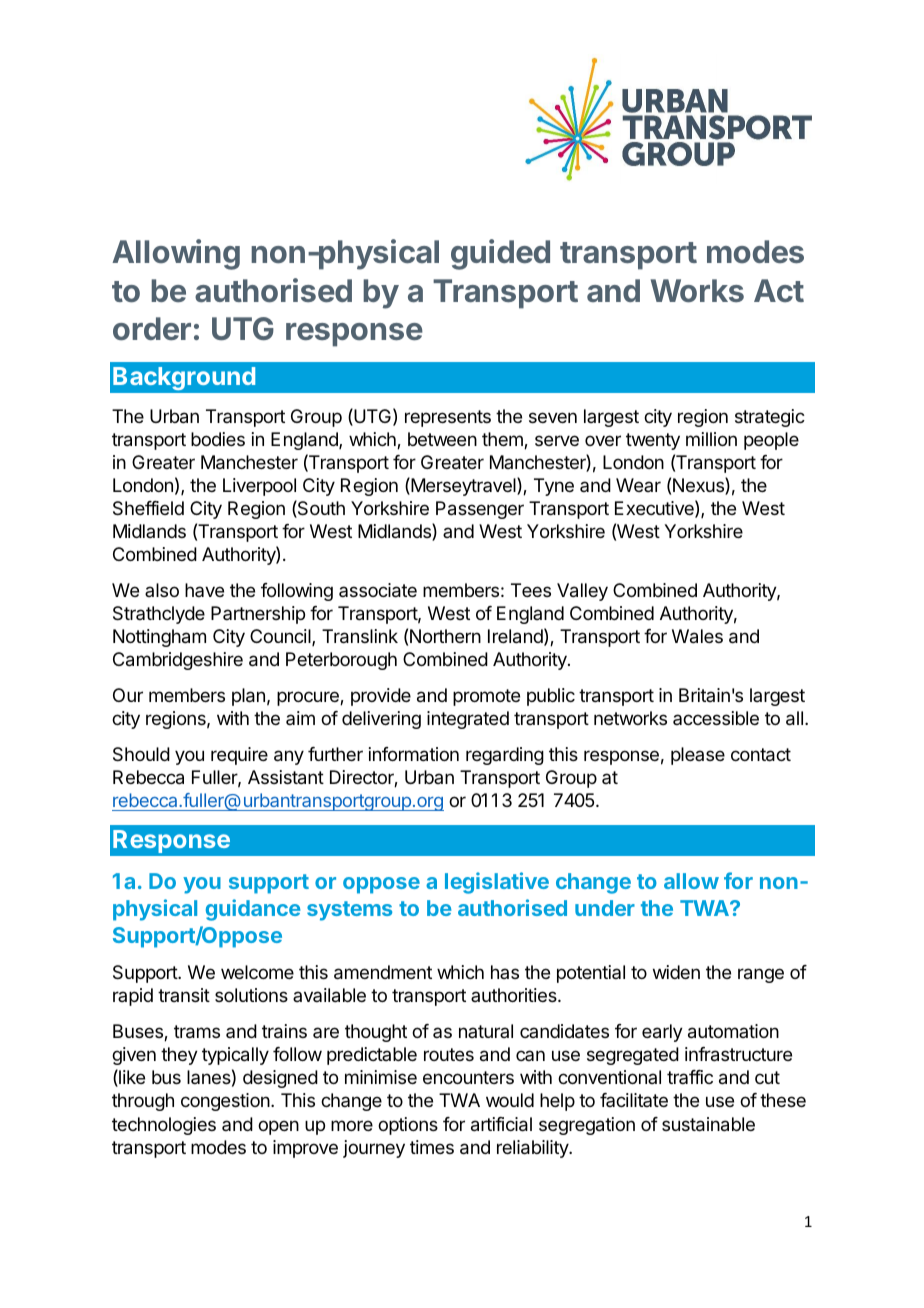  Describe the element at coordinates (152, 328) in the page. I see `order` at that location.
